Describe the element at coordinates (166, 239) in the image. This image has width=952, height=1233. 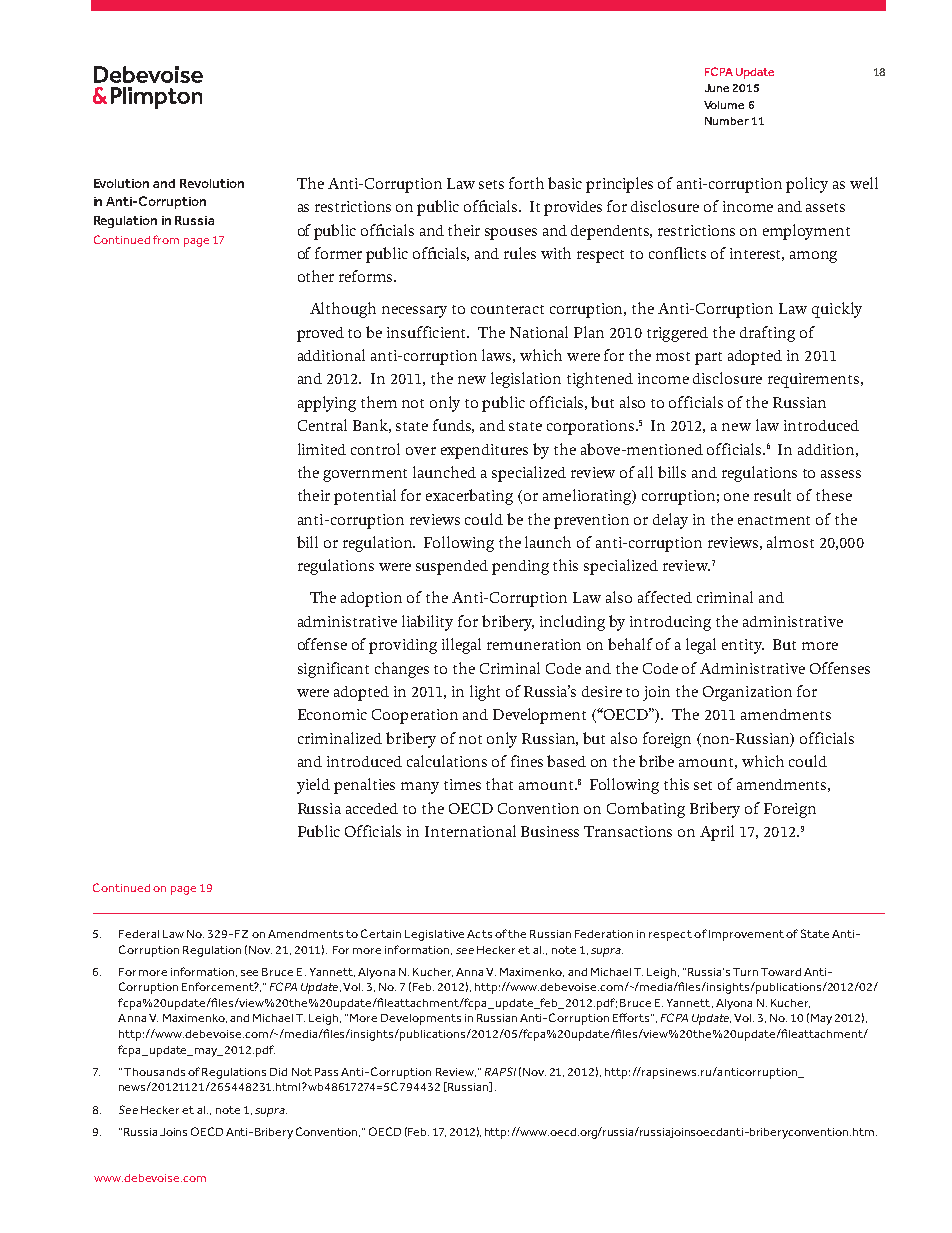
I see `from` at that location.
